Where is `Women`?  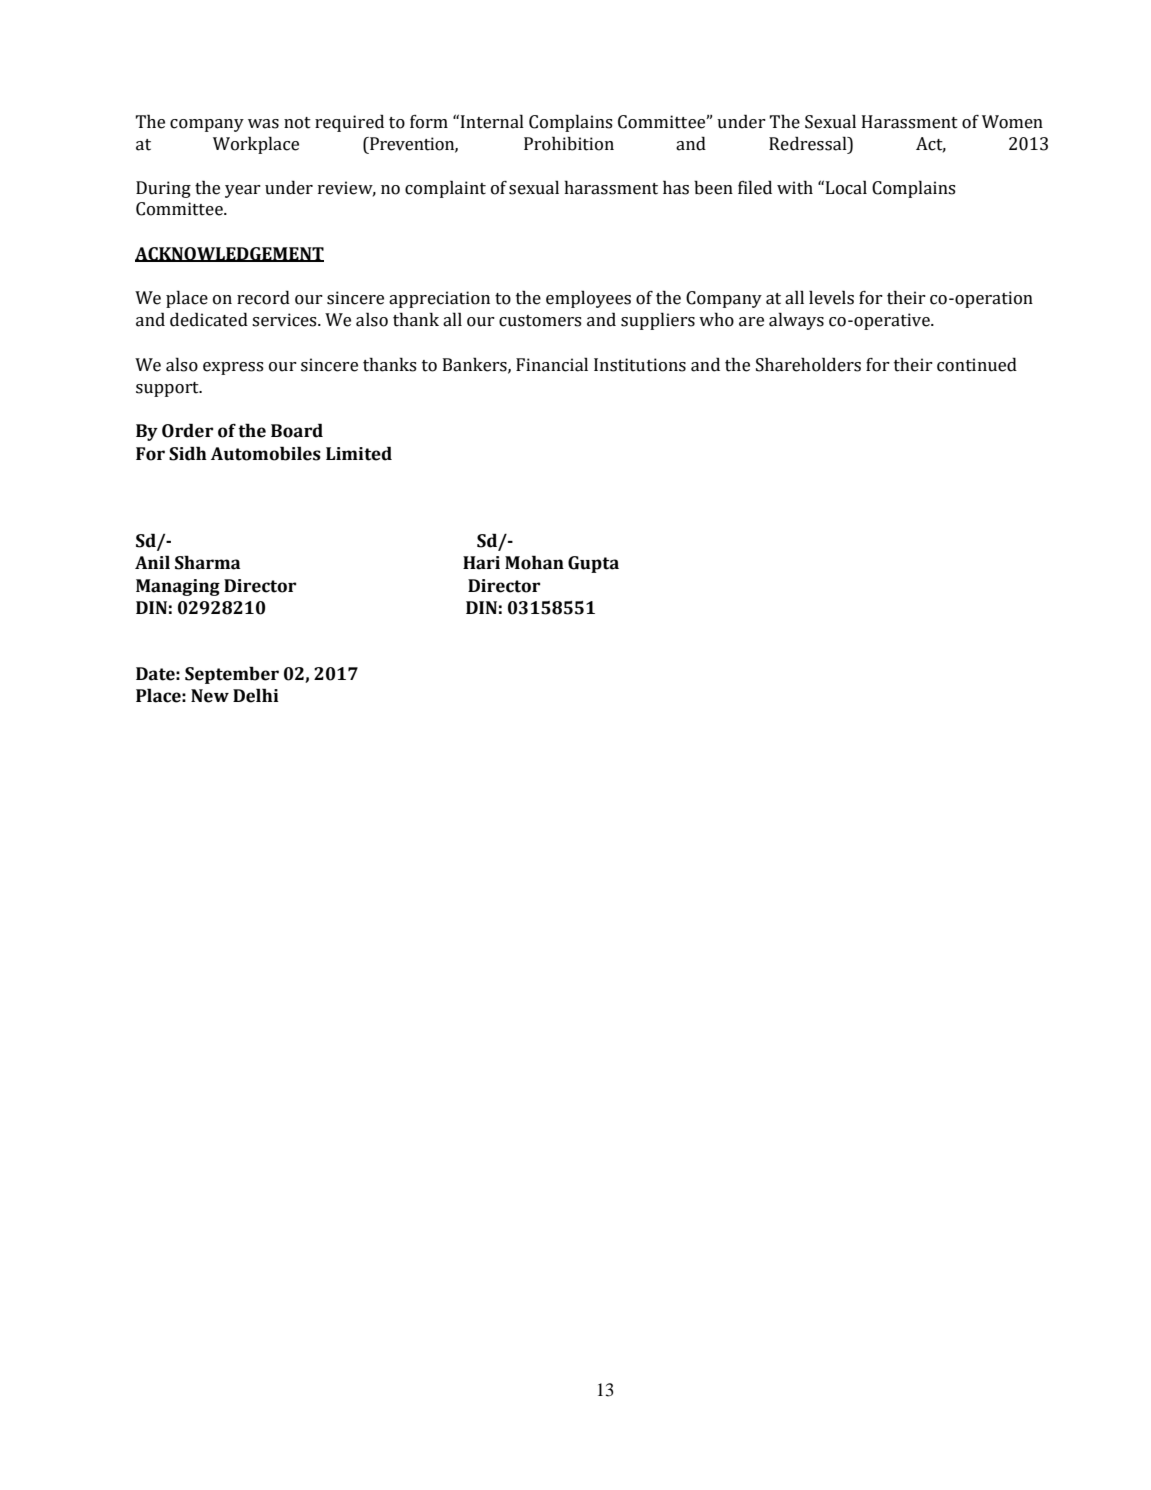
Women is located at coordinates (1012, 122).
